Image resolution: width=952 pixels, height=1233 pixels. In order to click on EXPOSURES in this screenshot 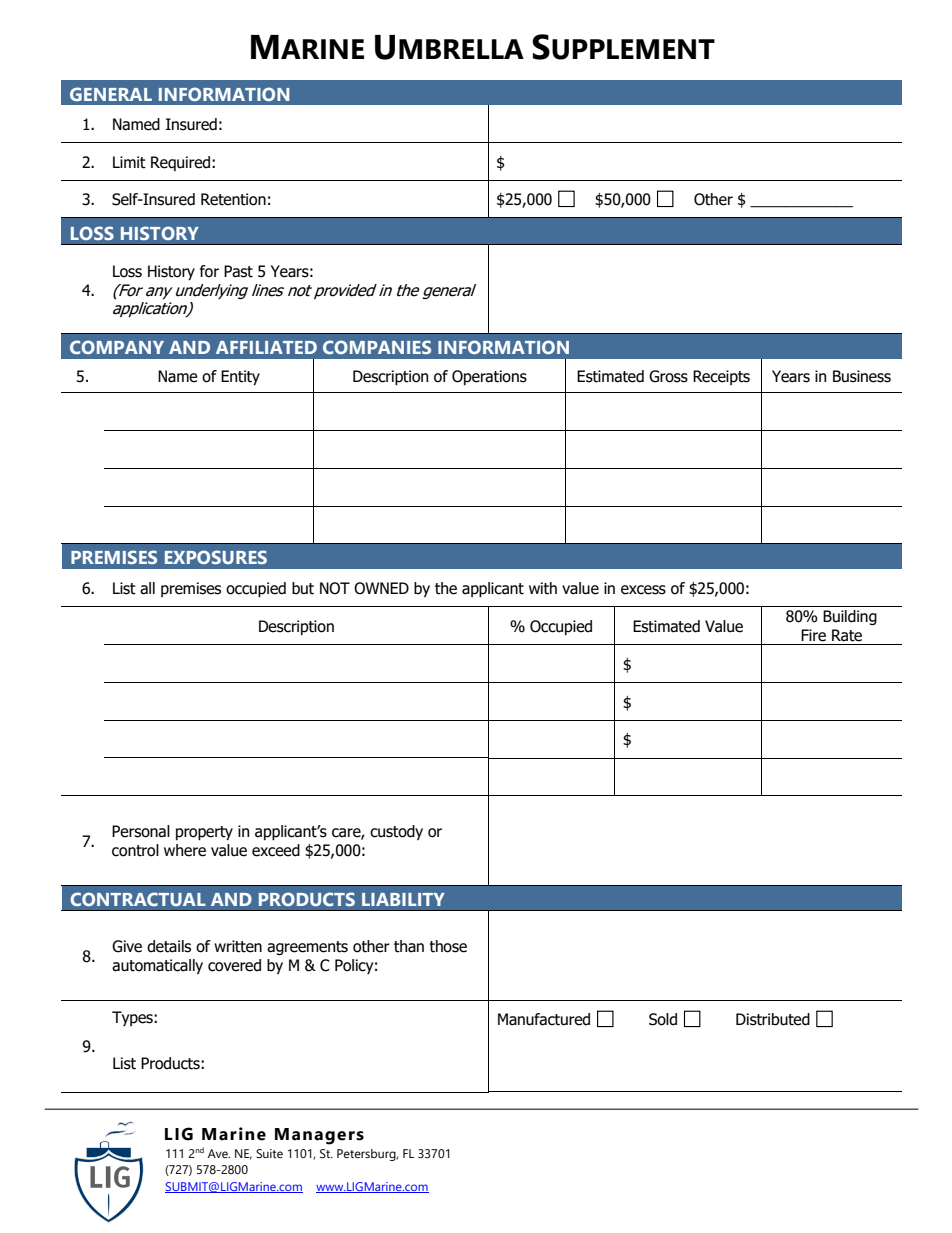, I will do `click(216, 557)`.
